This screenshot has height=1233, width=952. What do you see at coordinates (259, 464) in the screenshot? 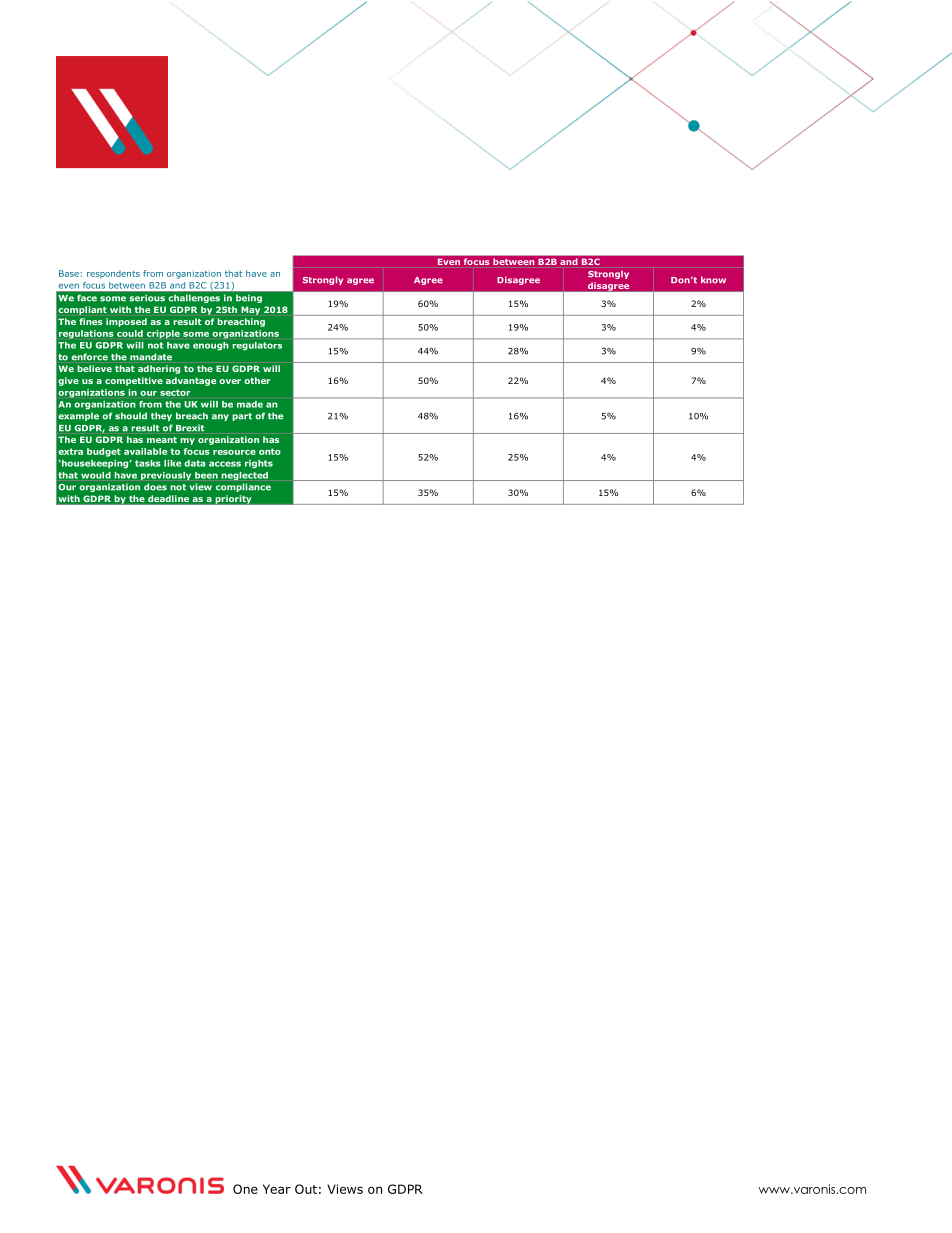
I see `rights` at bounding box center [259, 464].
